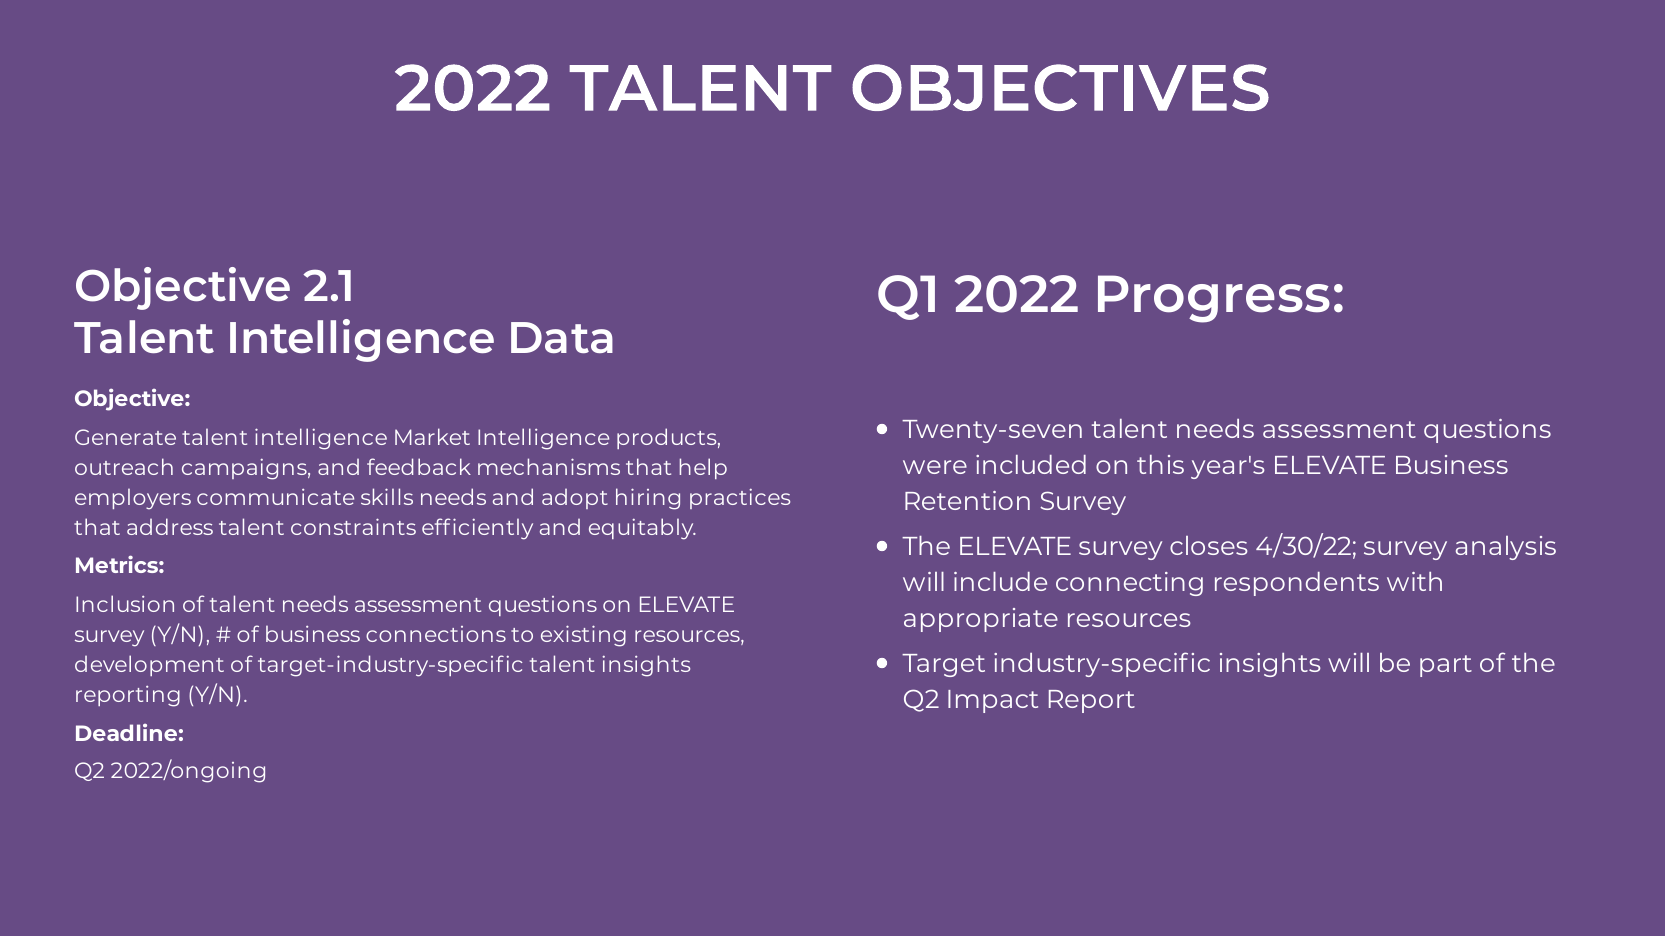  I want to click on practices, so click(740, 498).
